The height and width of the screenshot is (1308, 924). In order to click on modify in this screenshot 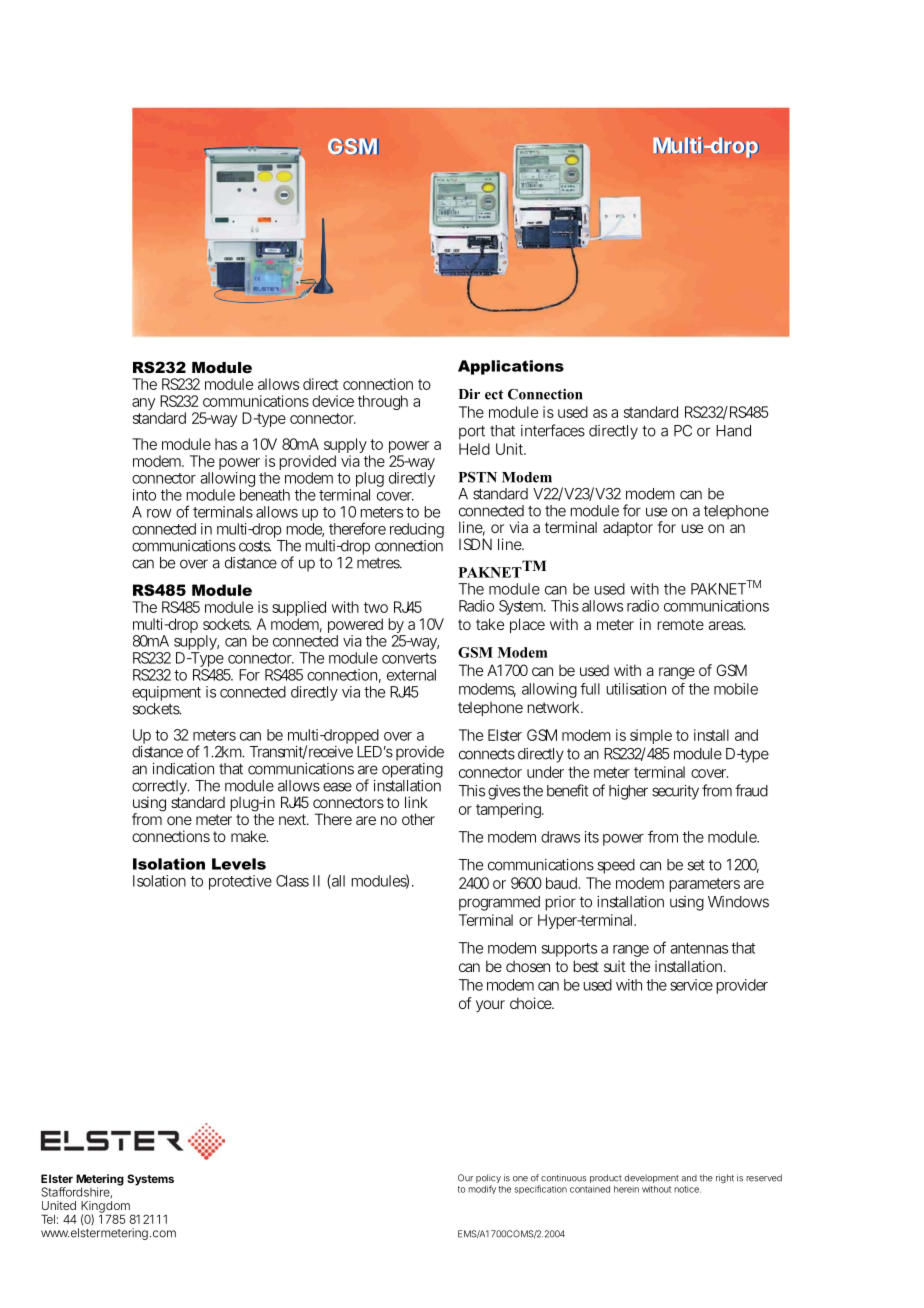, I will do `click(482, 1189)`.
